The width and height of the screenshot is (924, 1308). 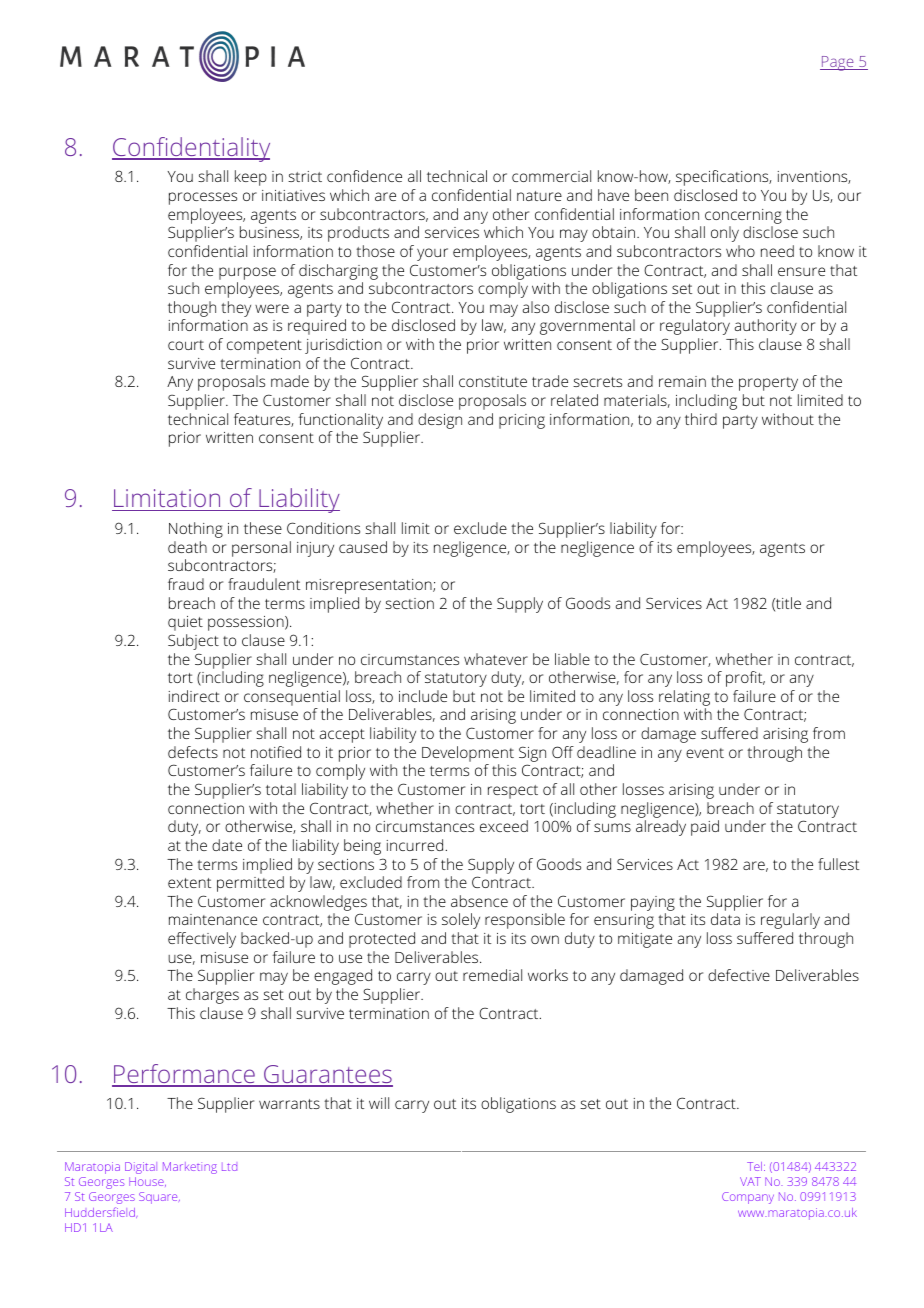 I want to click on pricing, so click(x=522, y=421).
